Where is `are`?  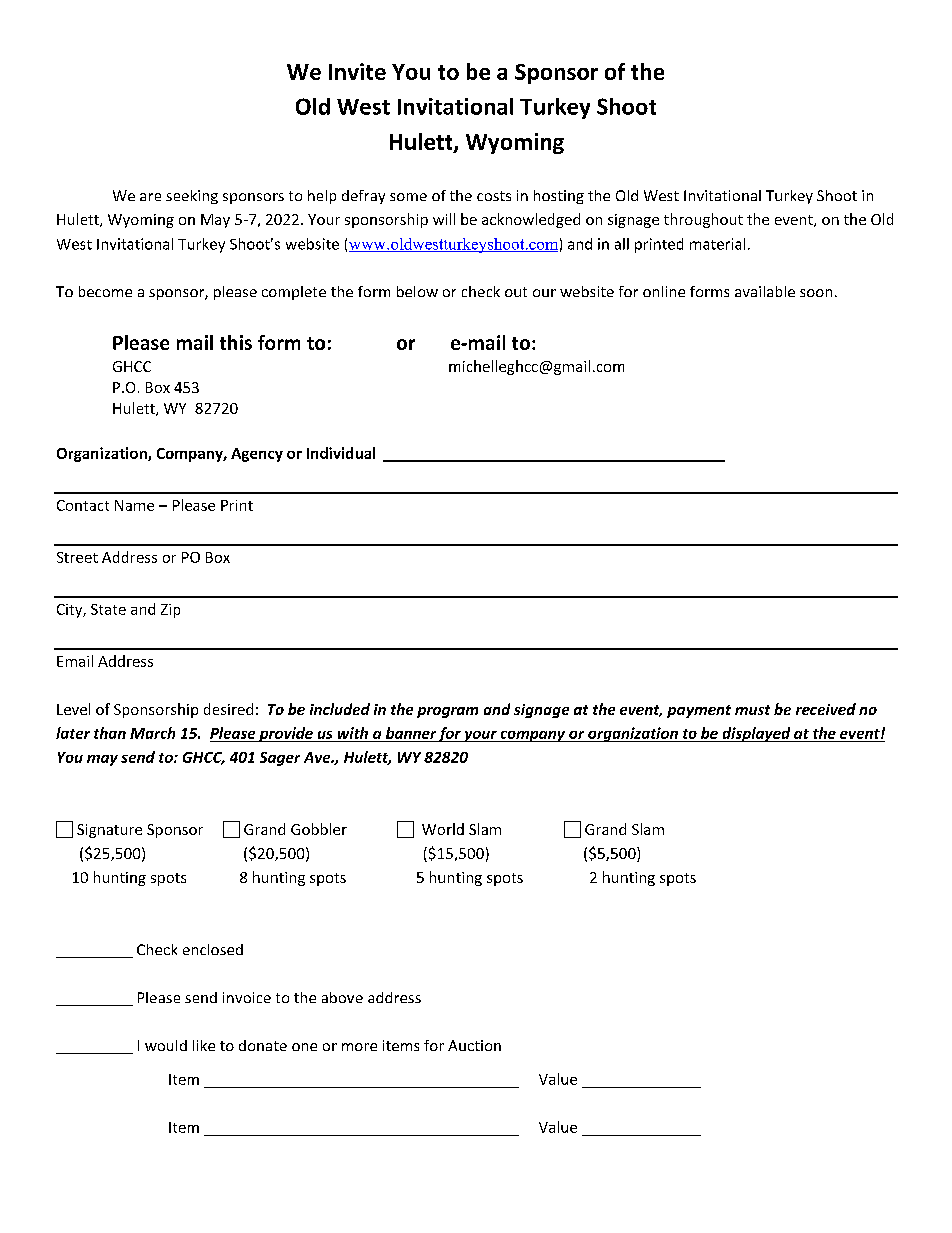
are is located at coordinates (150, 197).
